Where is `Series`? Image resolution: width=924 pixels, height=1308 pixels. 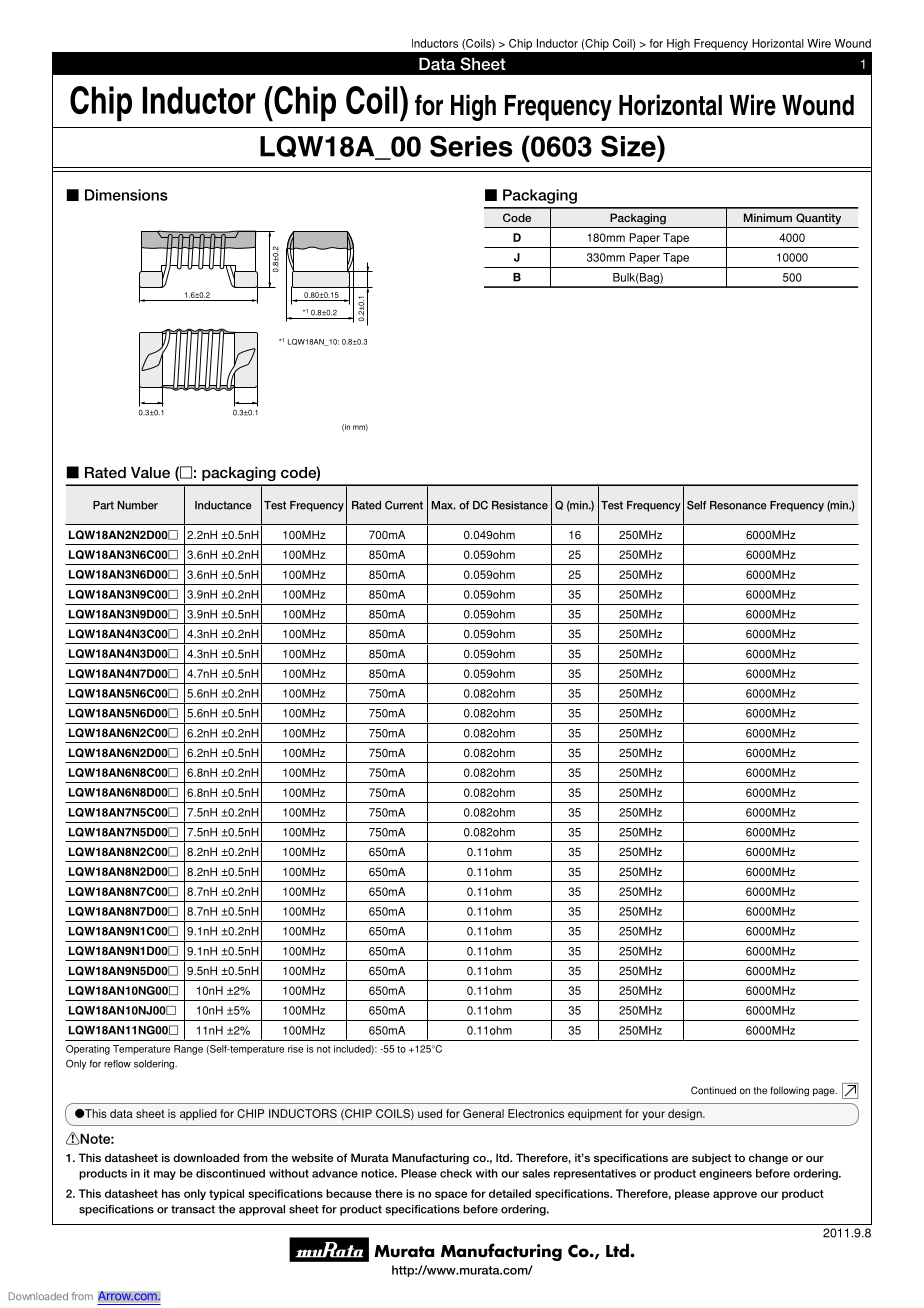 Series is located at coordinates (471, 146).
